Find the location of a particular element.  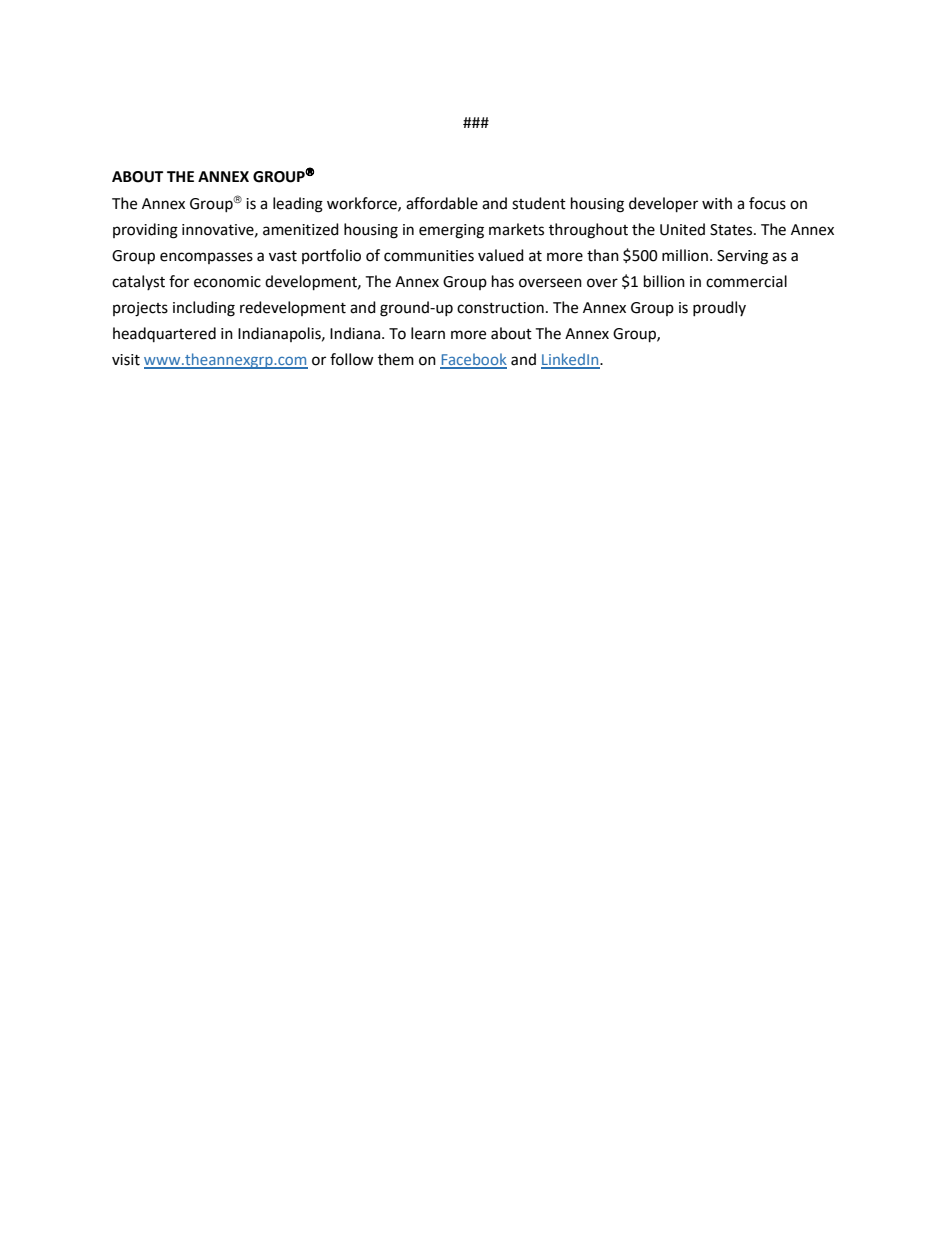

economic is located at coordinates (227, 282).
